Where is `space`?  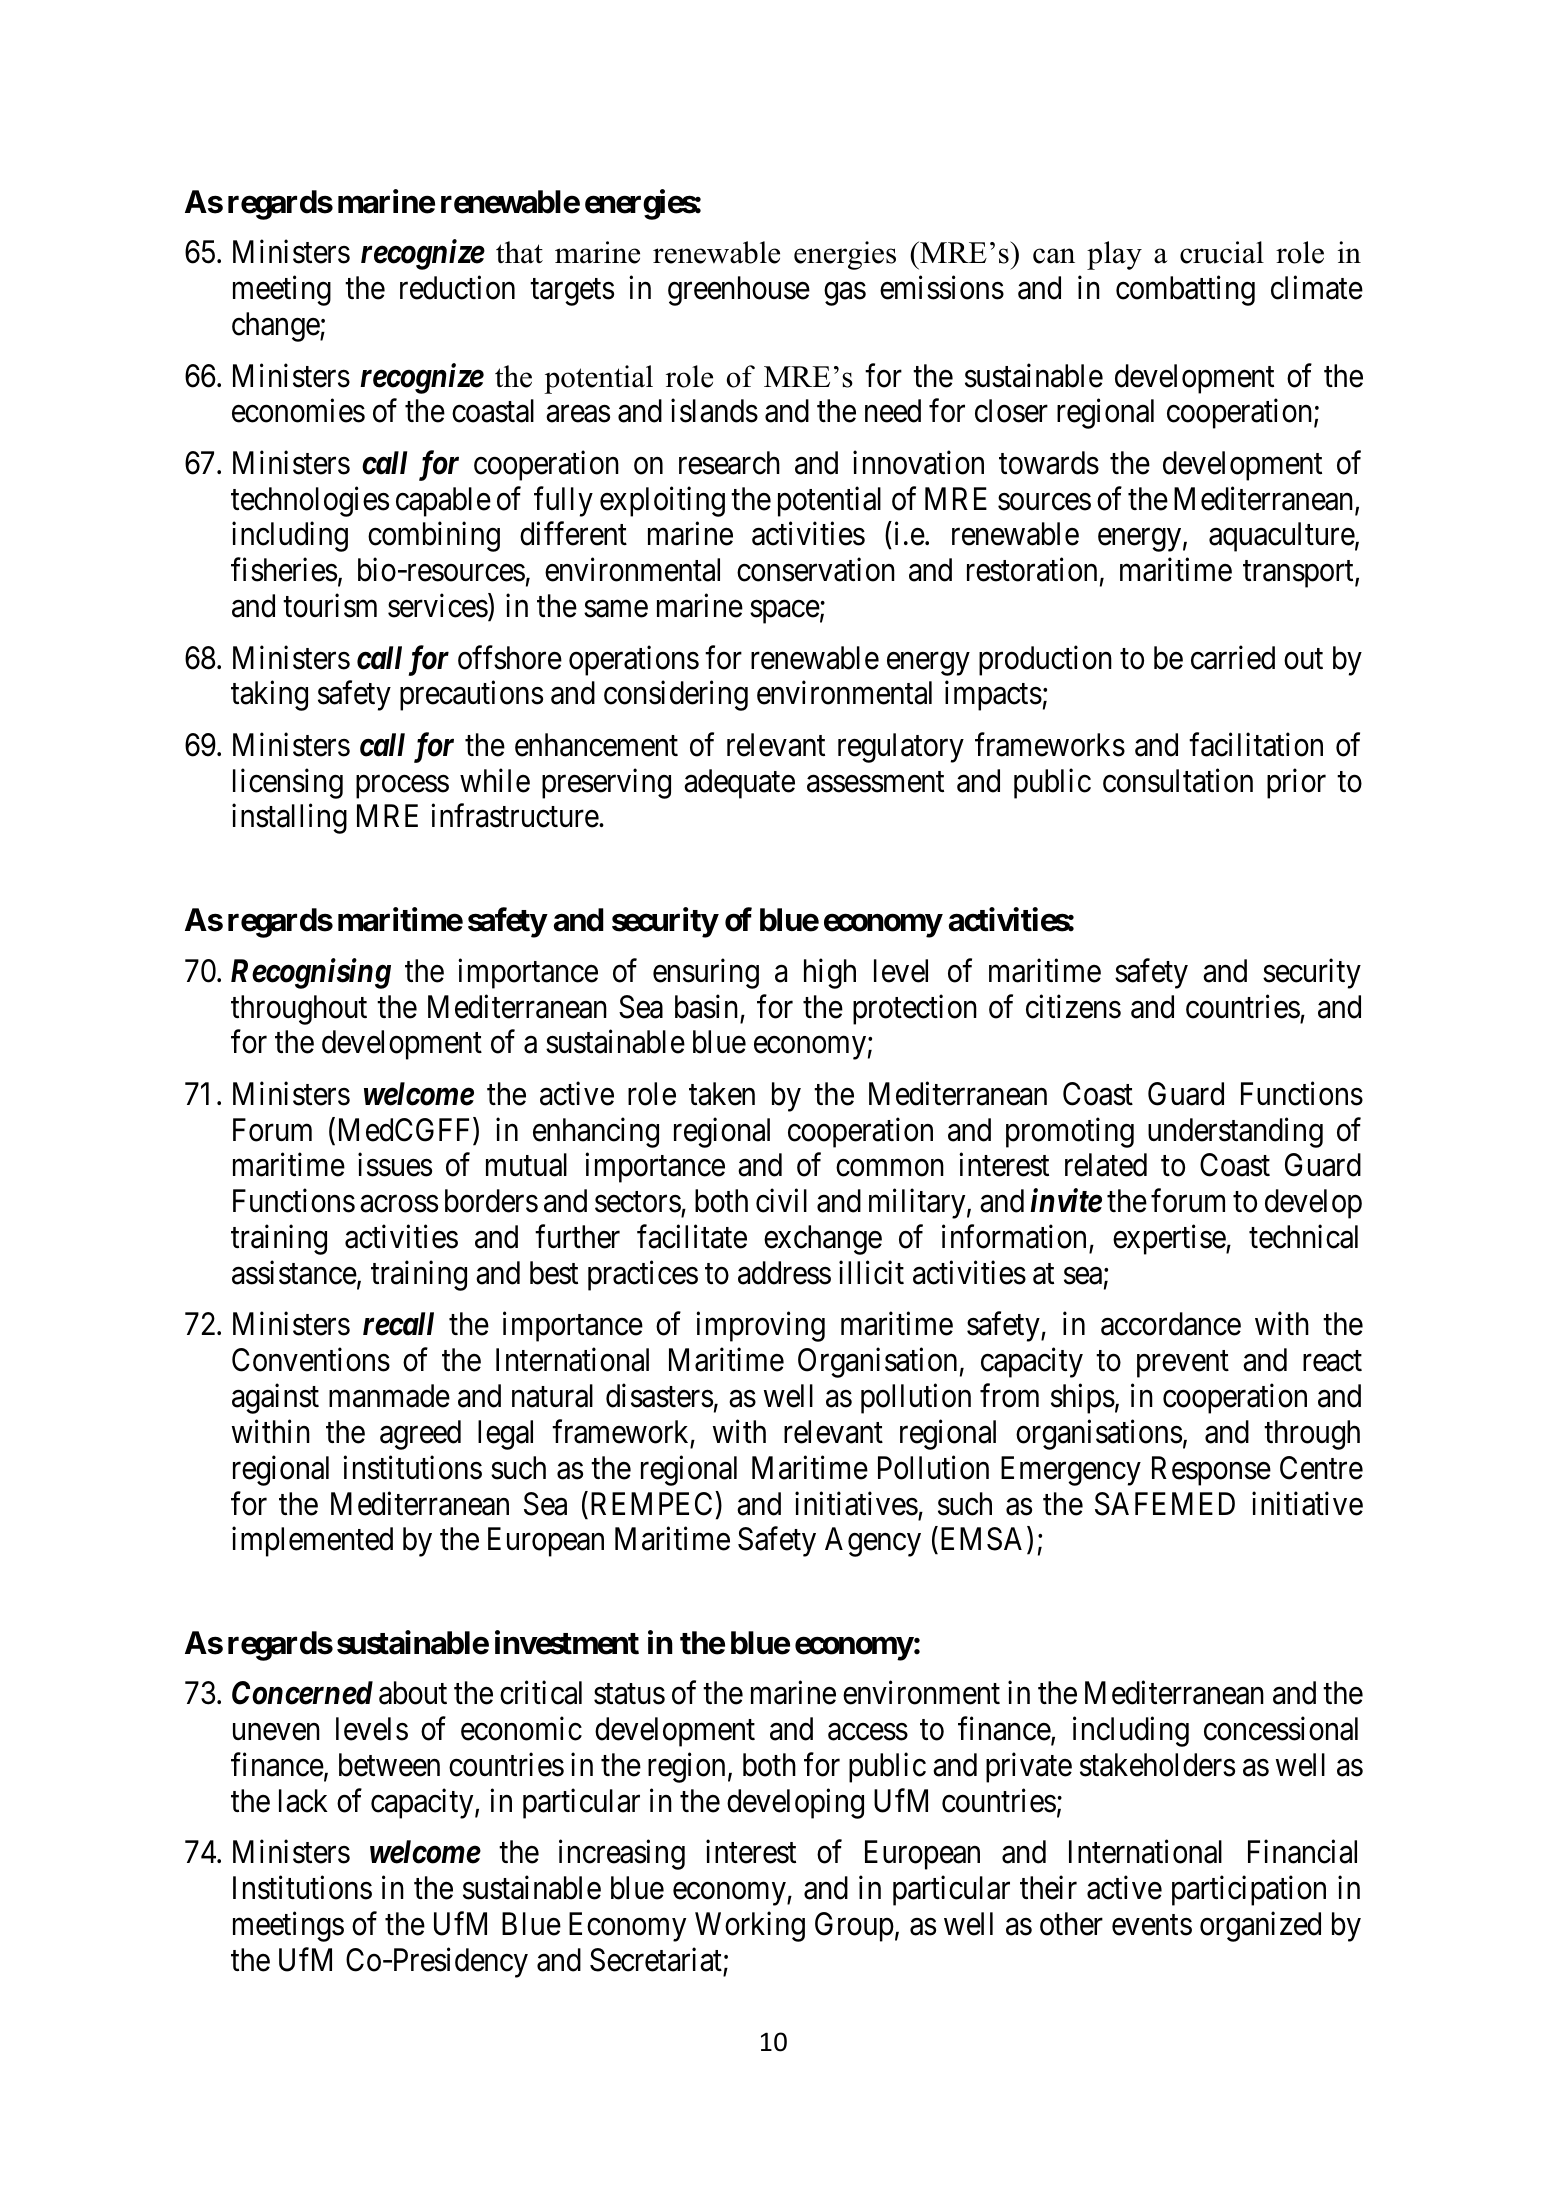
space is located at coordinates (785, 612).
